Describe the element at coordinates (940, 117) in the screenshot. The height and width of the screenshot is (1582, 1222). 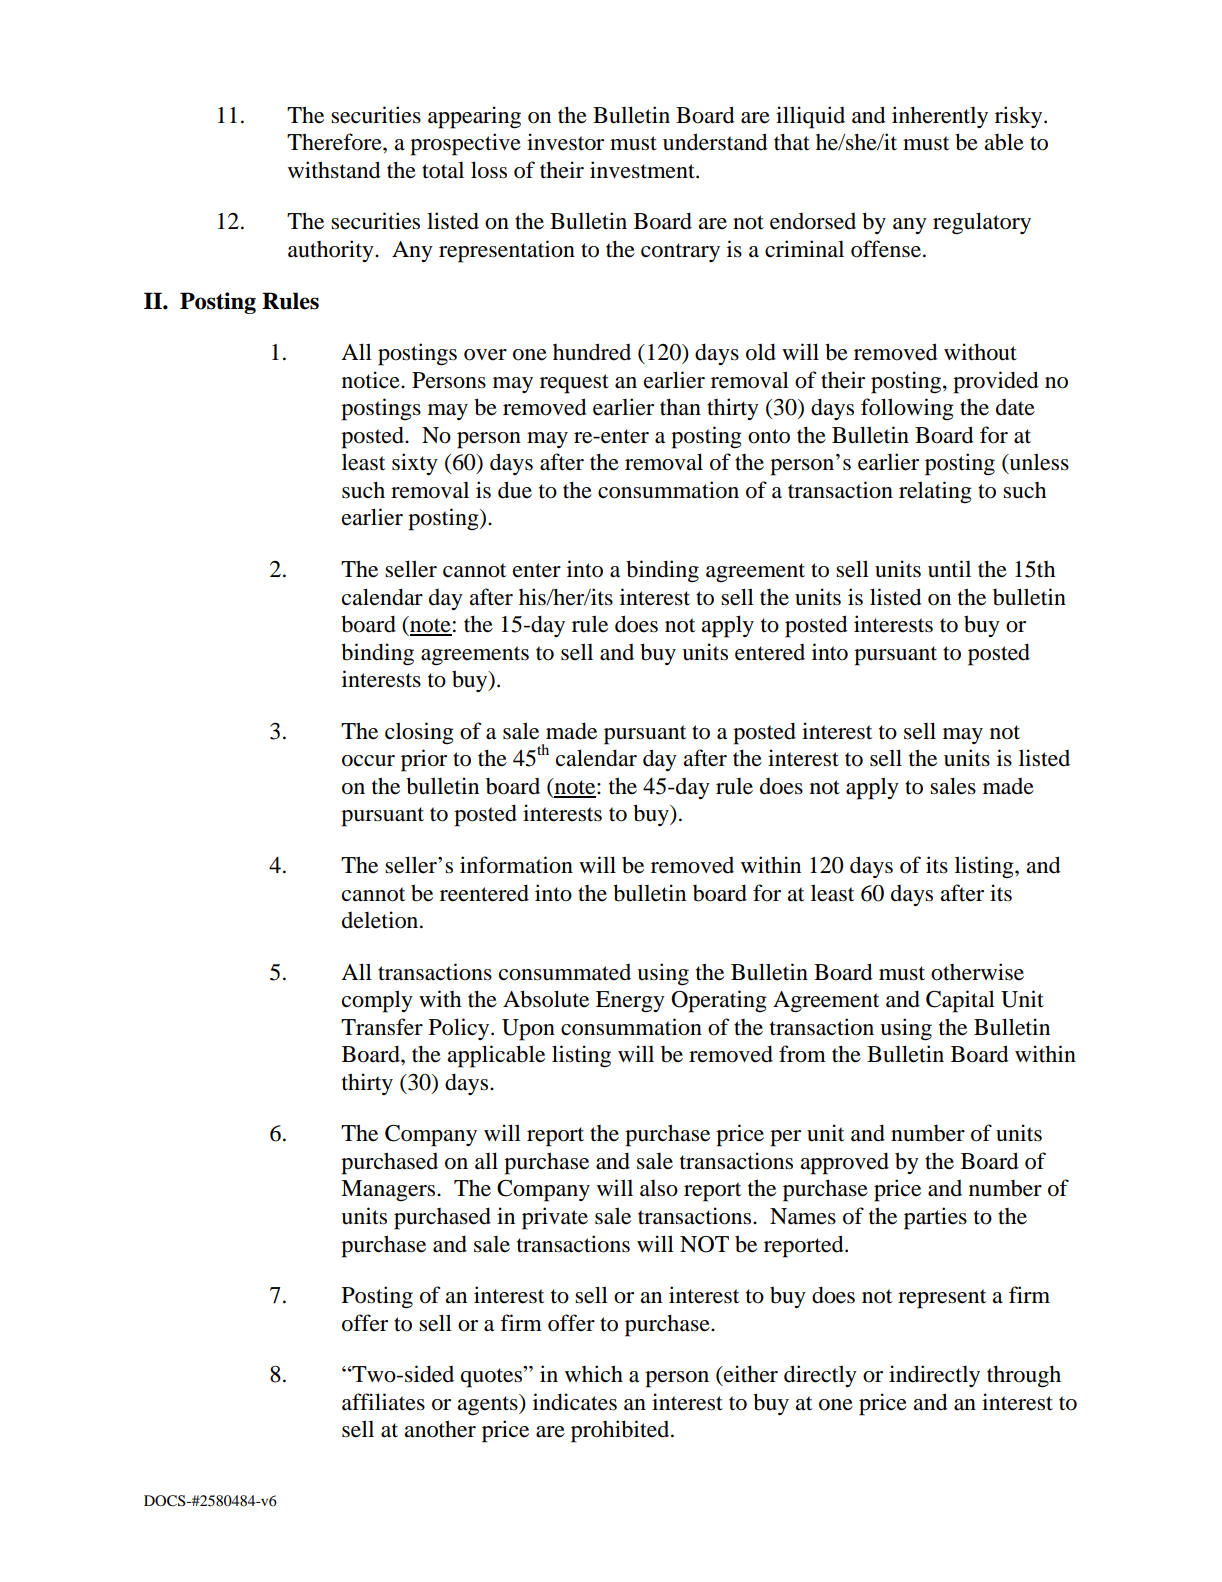
I see `inherently` at that location.
